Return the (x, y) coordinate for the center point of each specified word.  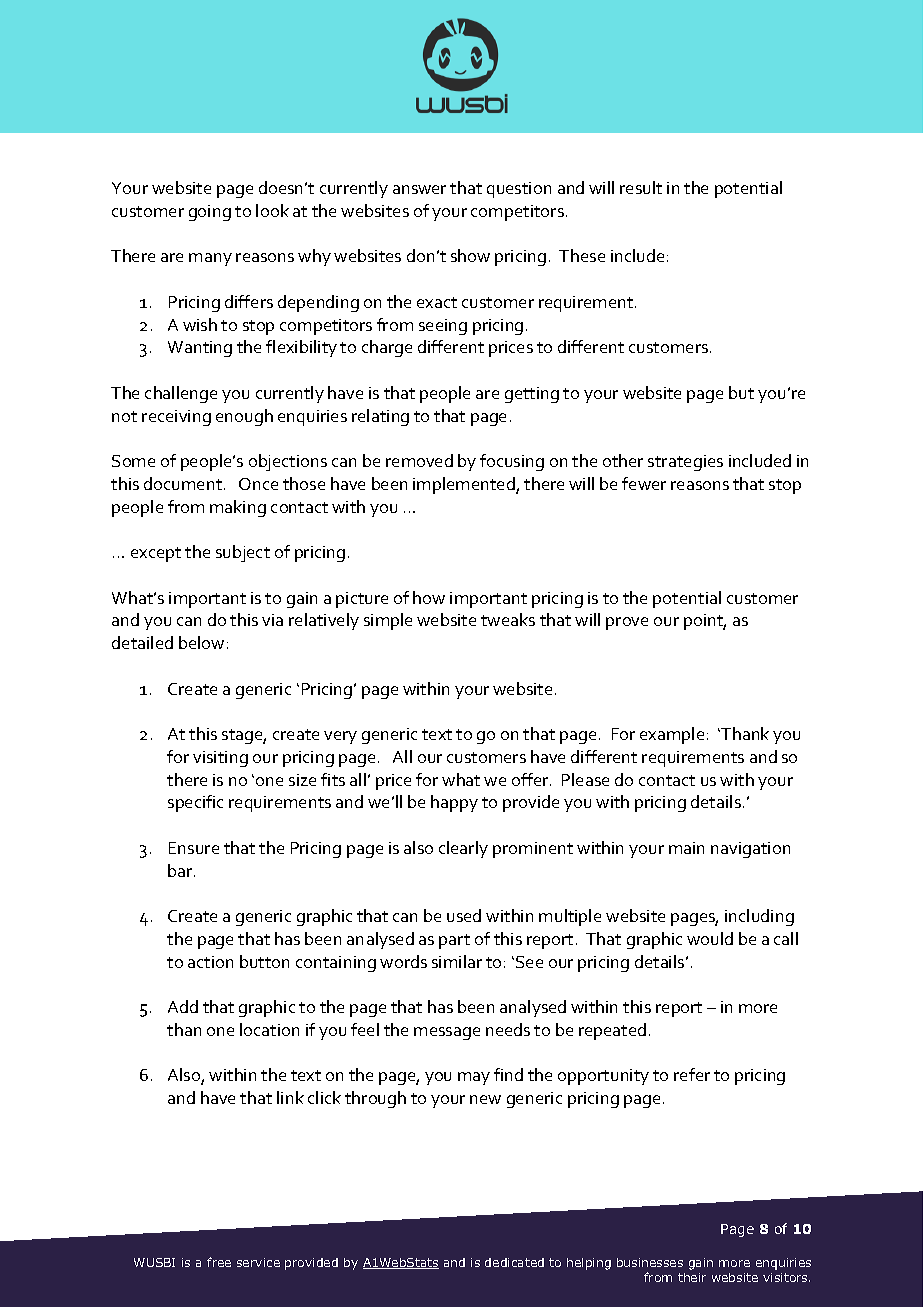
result (641, 187)
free (219, 1262)
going (210, 213)
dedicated (514, 1262)
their (692, 1277)
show (470, 255)
